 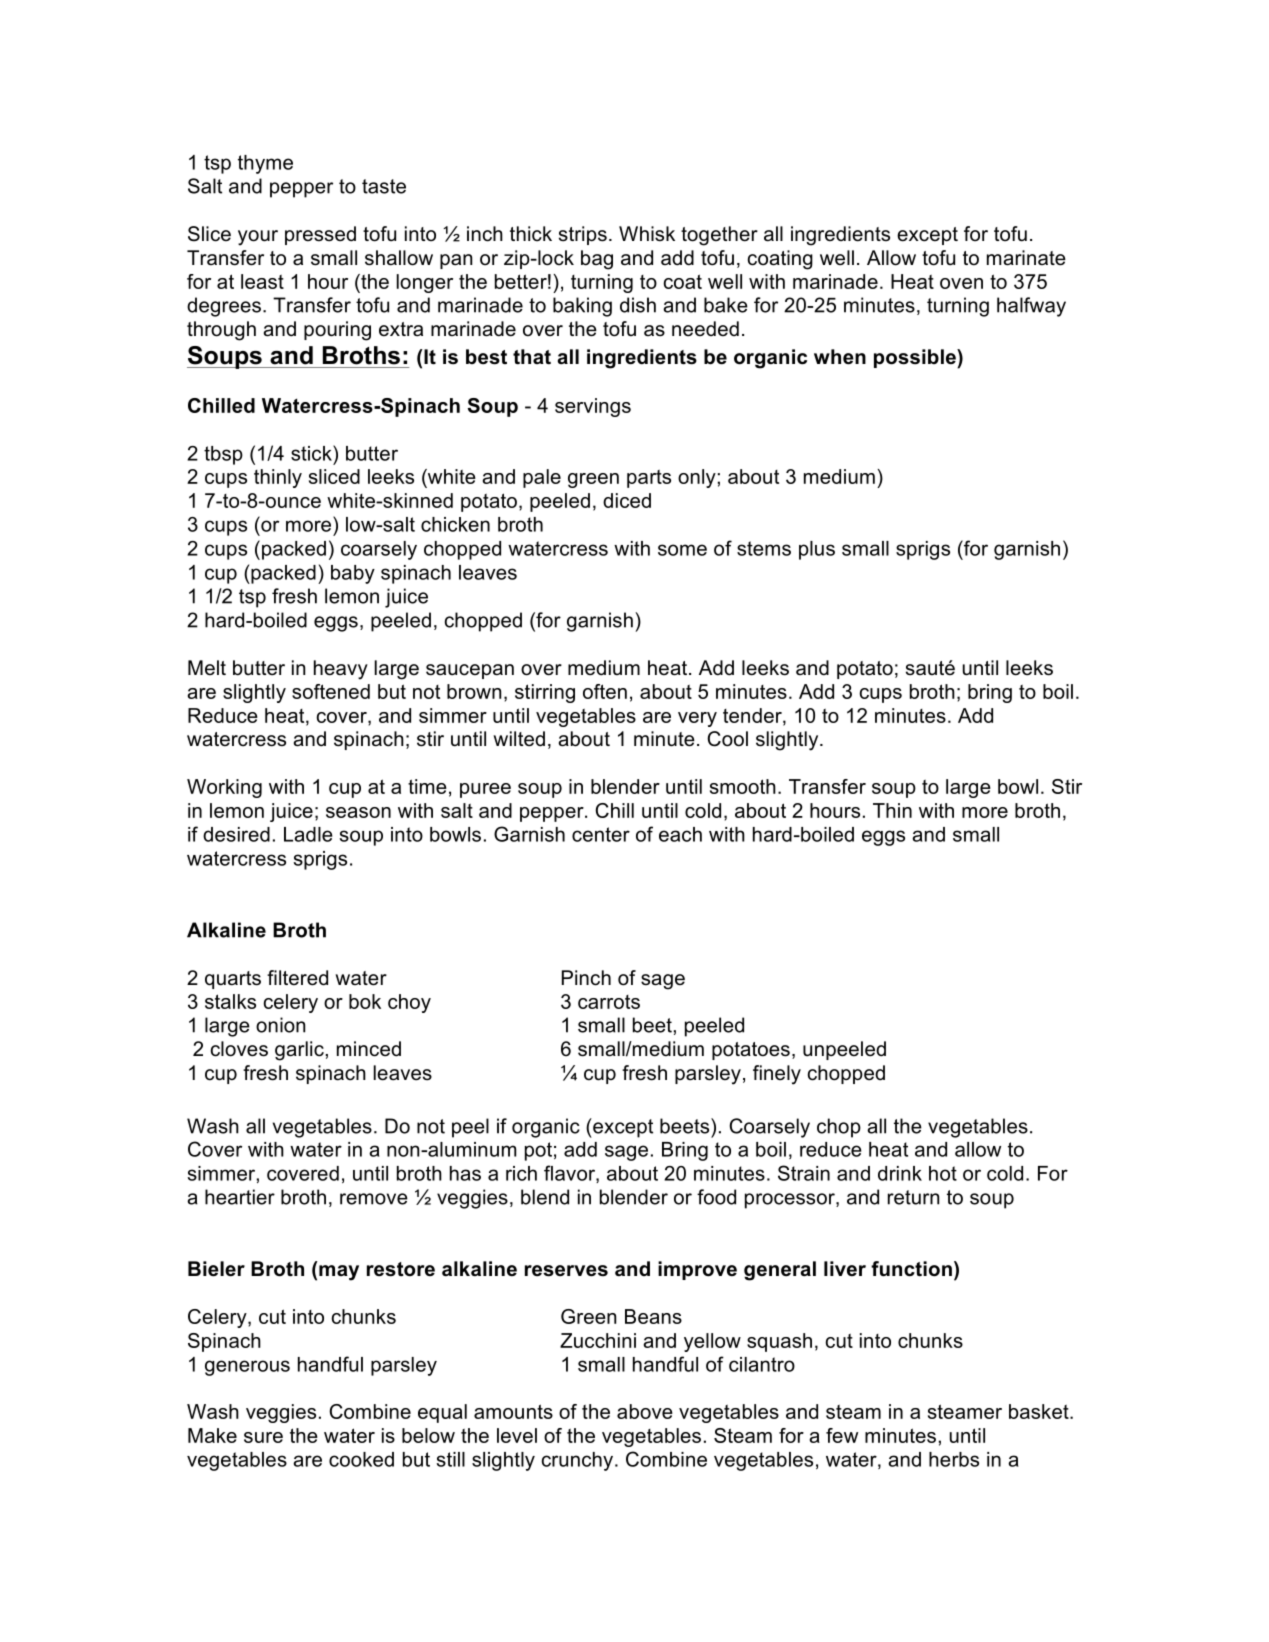 I want to click on herbs, so click(x=954, y=1459).
